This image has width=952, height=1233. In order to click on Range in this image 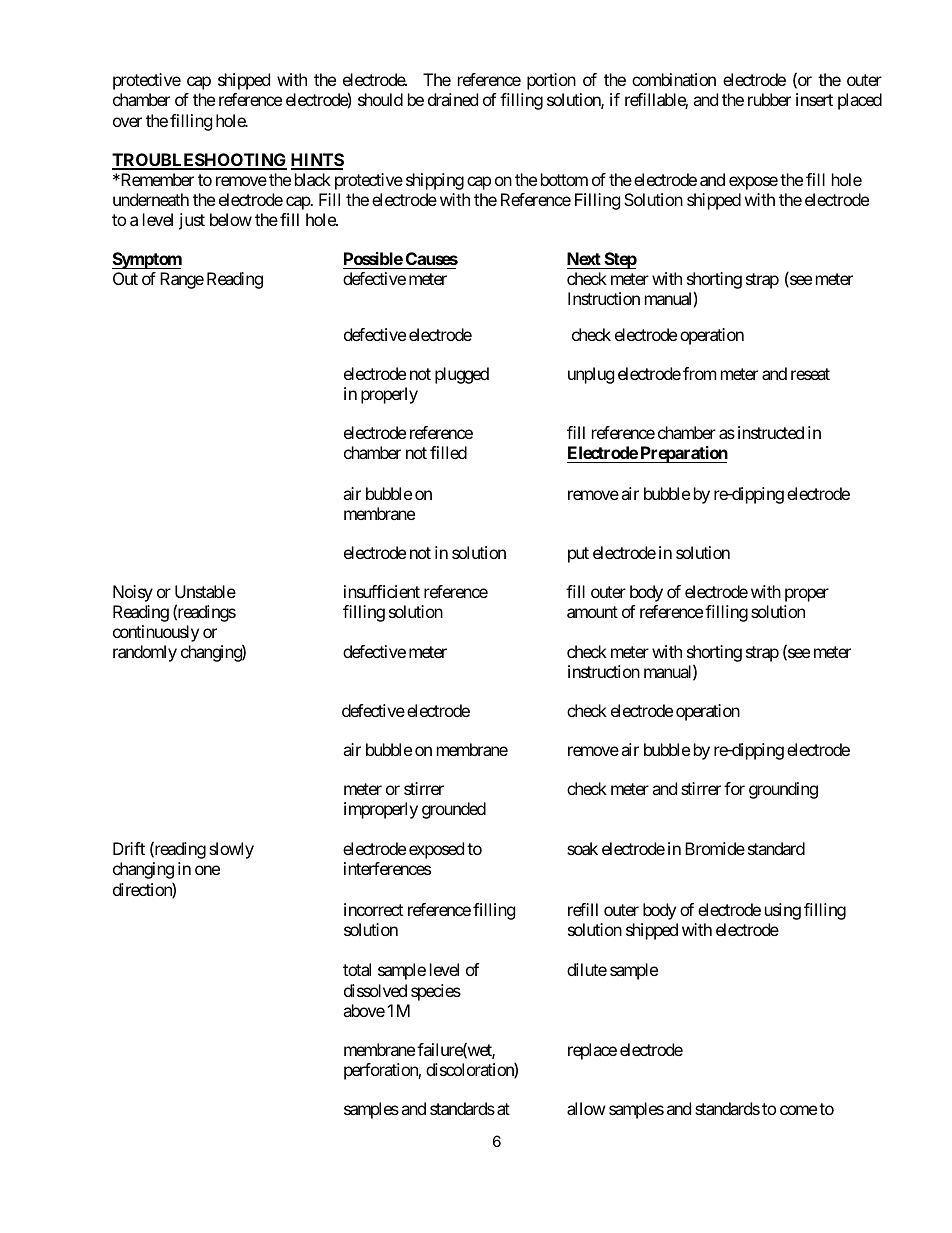, I will do `click(182, 280)`.
